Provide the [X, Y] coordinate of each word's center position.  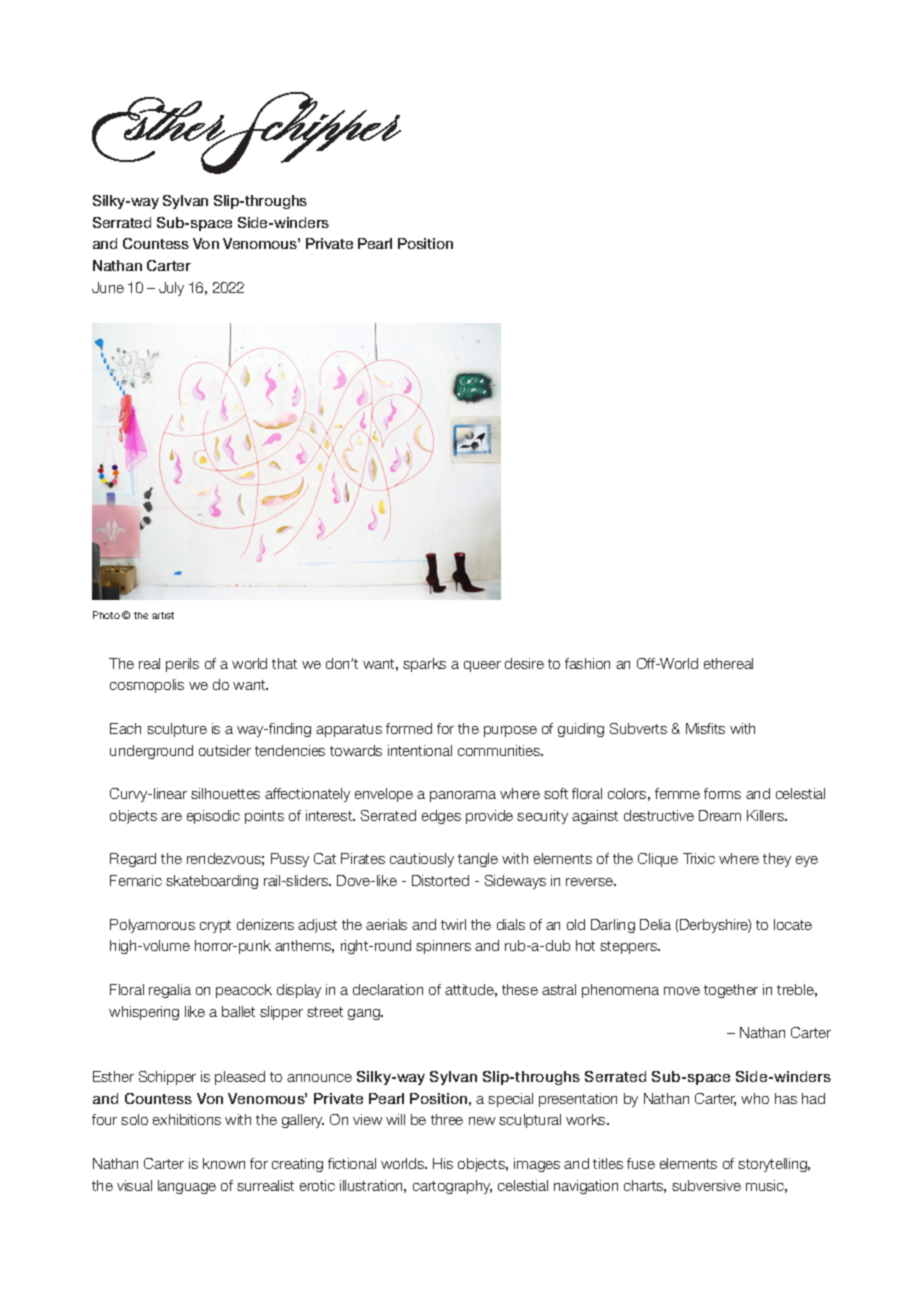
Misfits [705, 728]
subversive [706, 1185]
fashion [587, 663]
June [108, 287]
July [171, 289]
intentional [420, 750]
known [224, 1163]
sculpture [177, 730]
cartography [452, 1187]
